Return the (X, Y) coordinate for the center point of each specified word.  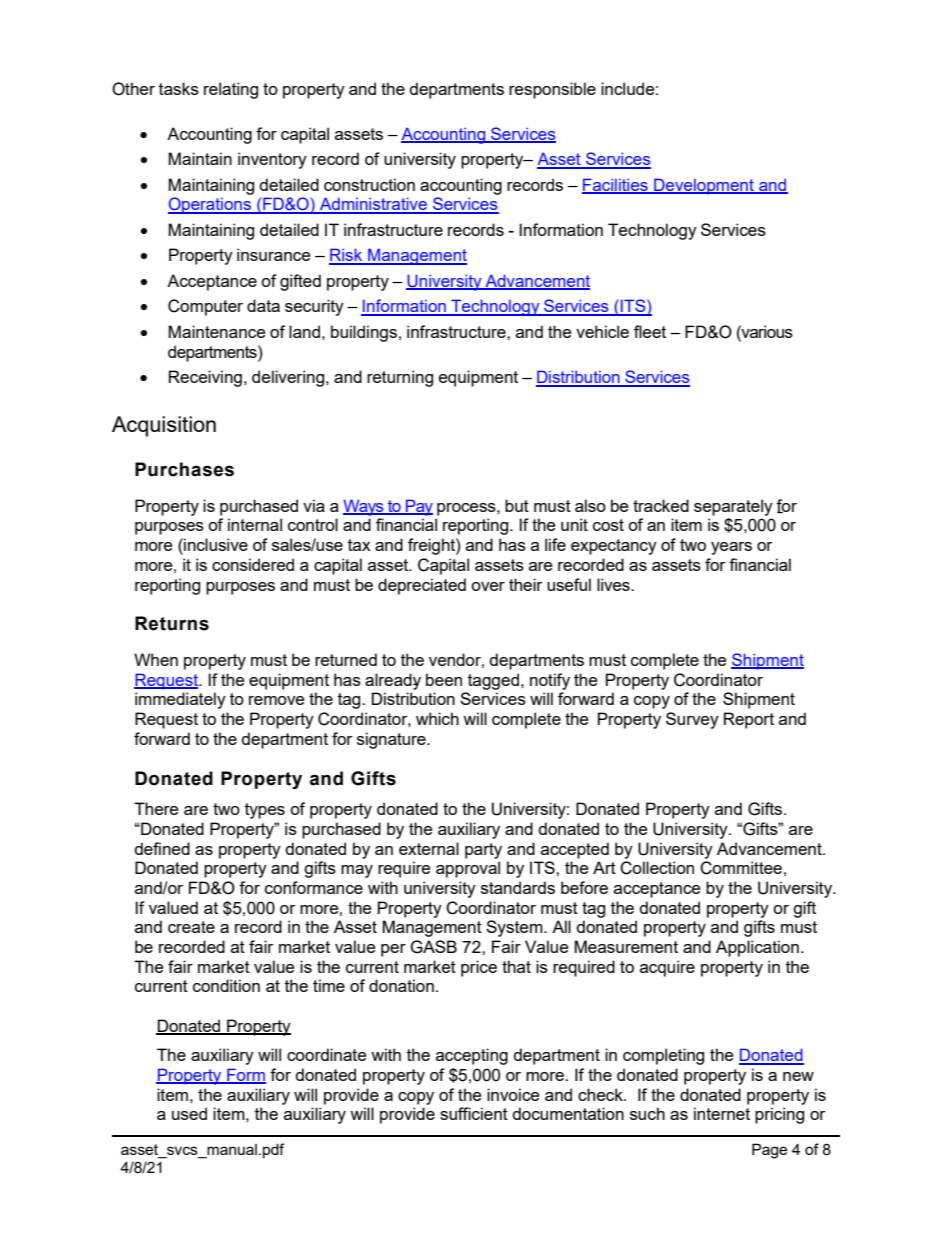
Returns (172, 623)
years (731, 548)
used (189, 1113)
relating (231, 90)
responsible (552, 90)
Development (704, 186)
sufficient (474, 1113)
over (488, 586)
